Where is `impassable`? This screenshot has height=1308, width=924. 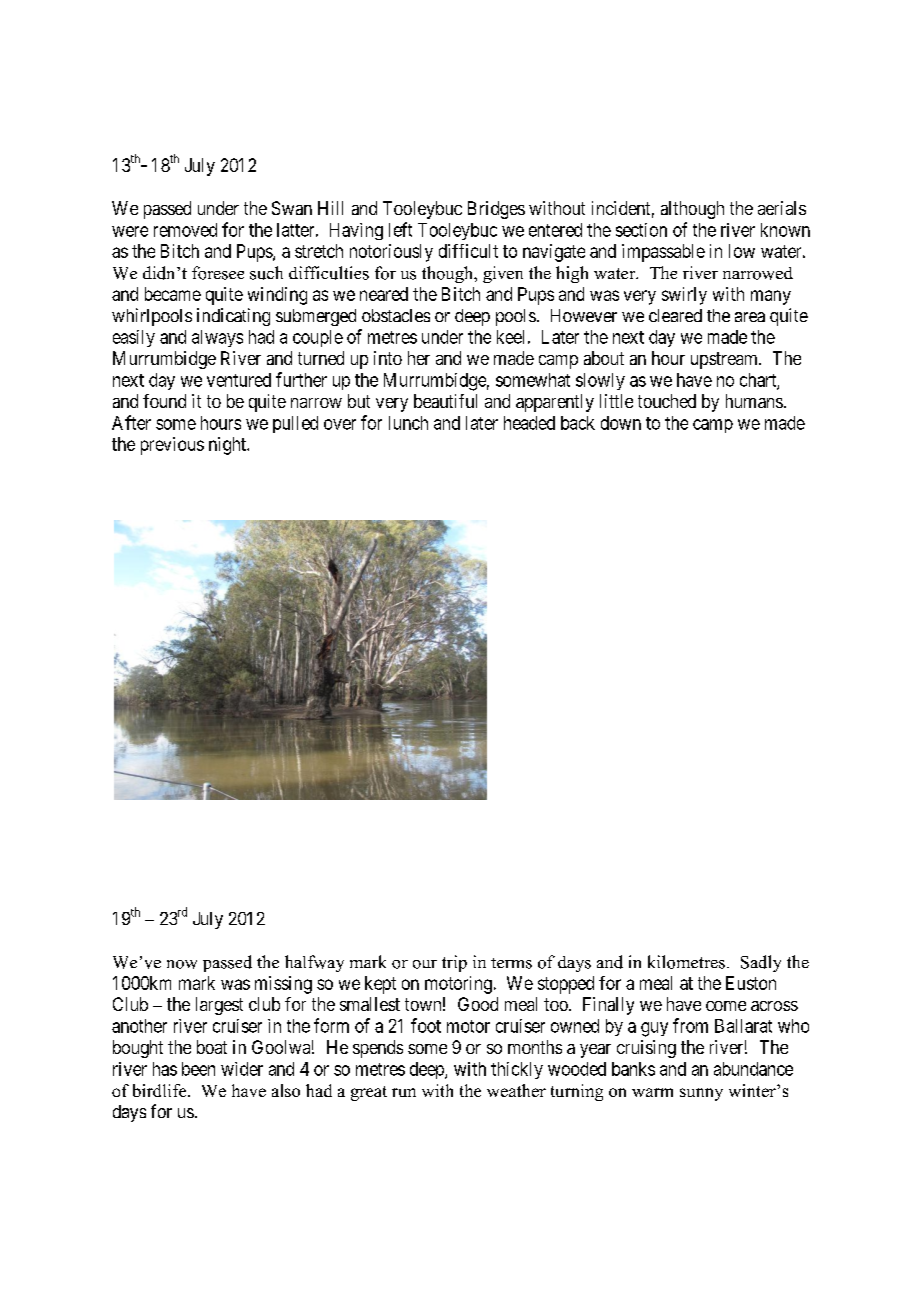
impassable is located at coordinates (663, 253).
